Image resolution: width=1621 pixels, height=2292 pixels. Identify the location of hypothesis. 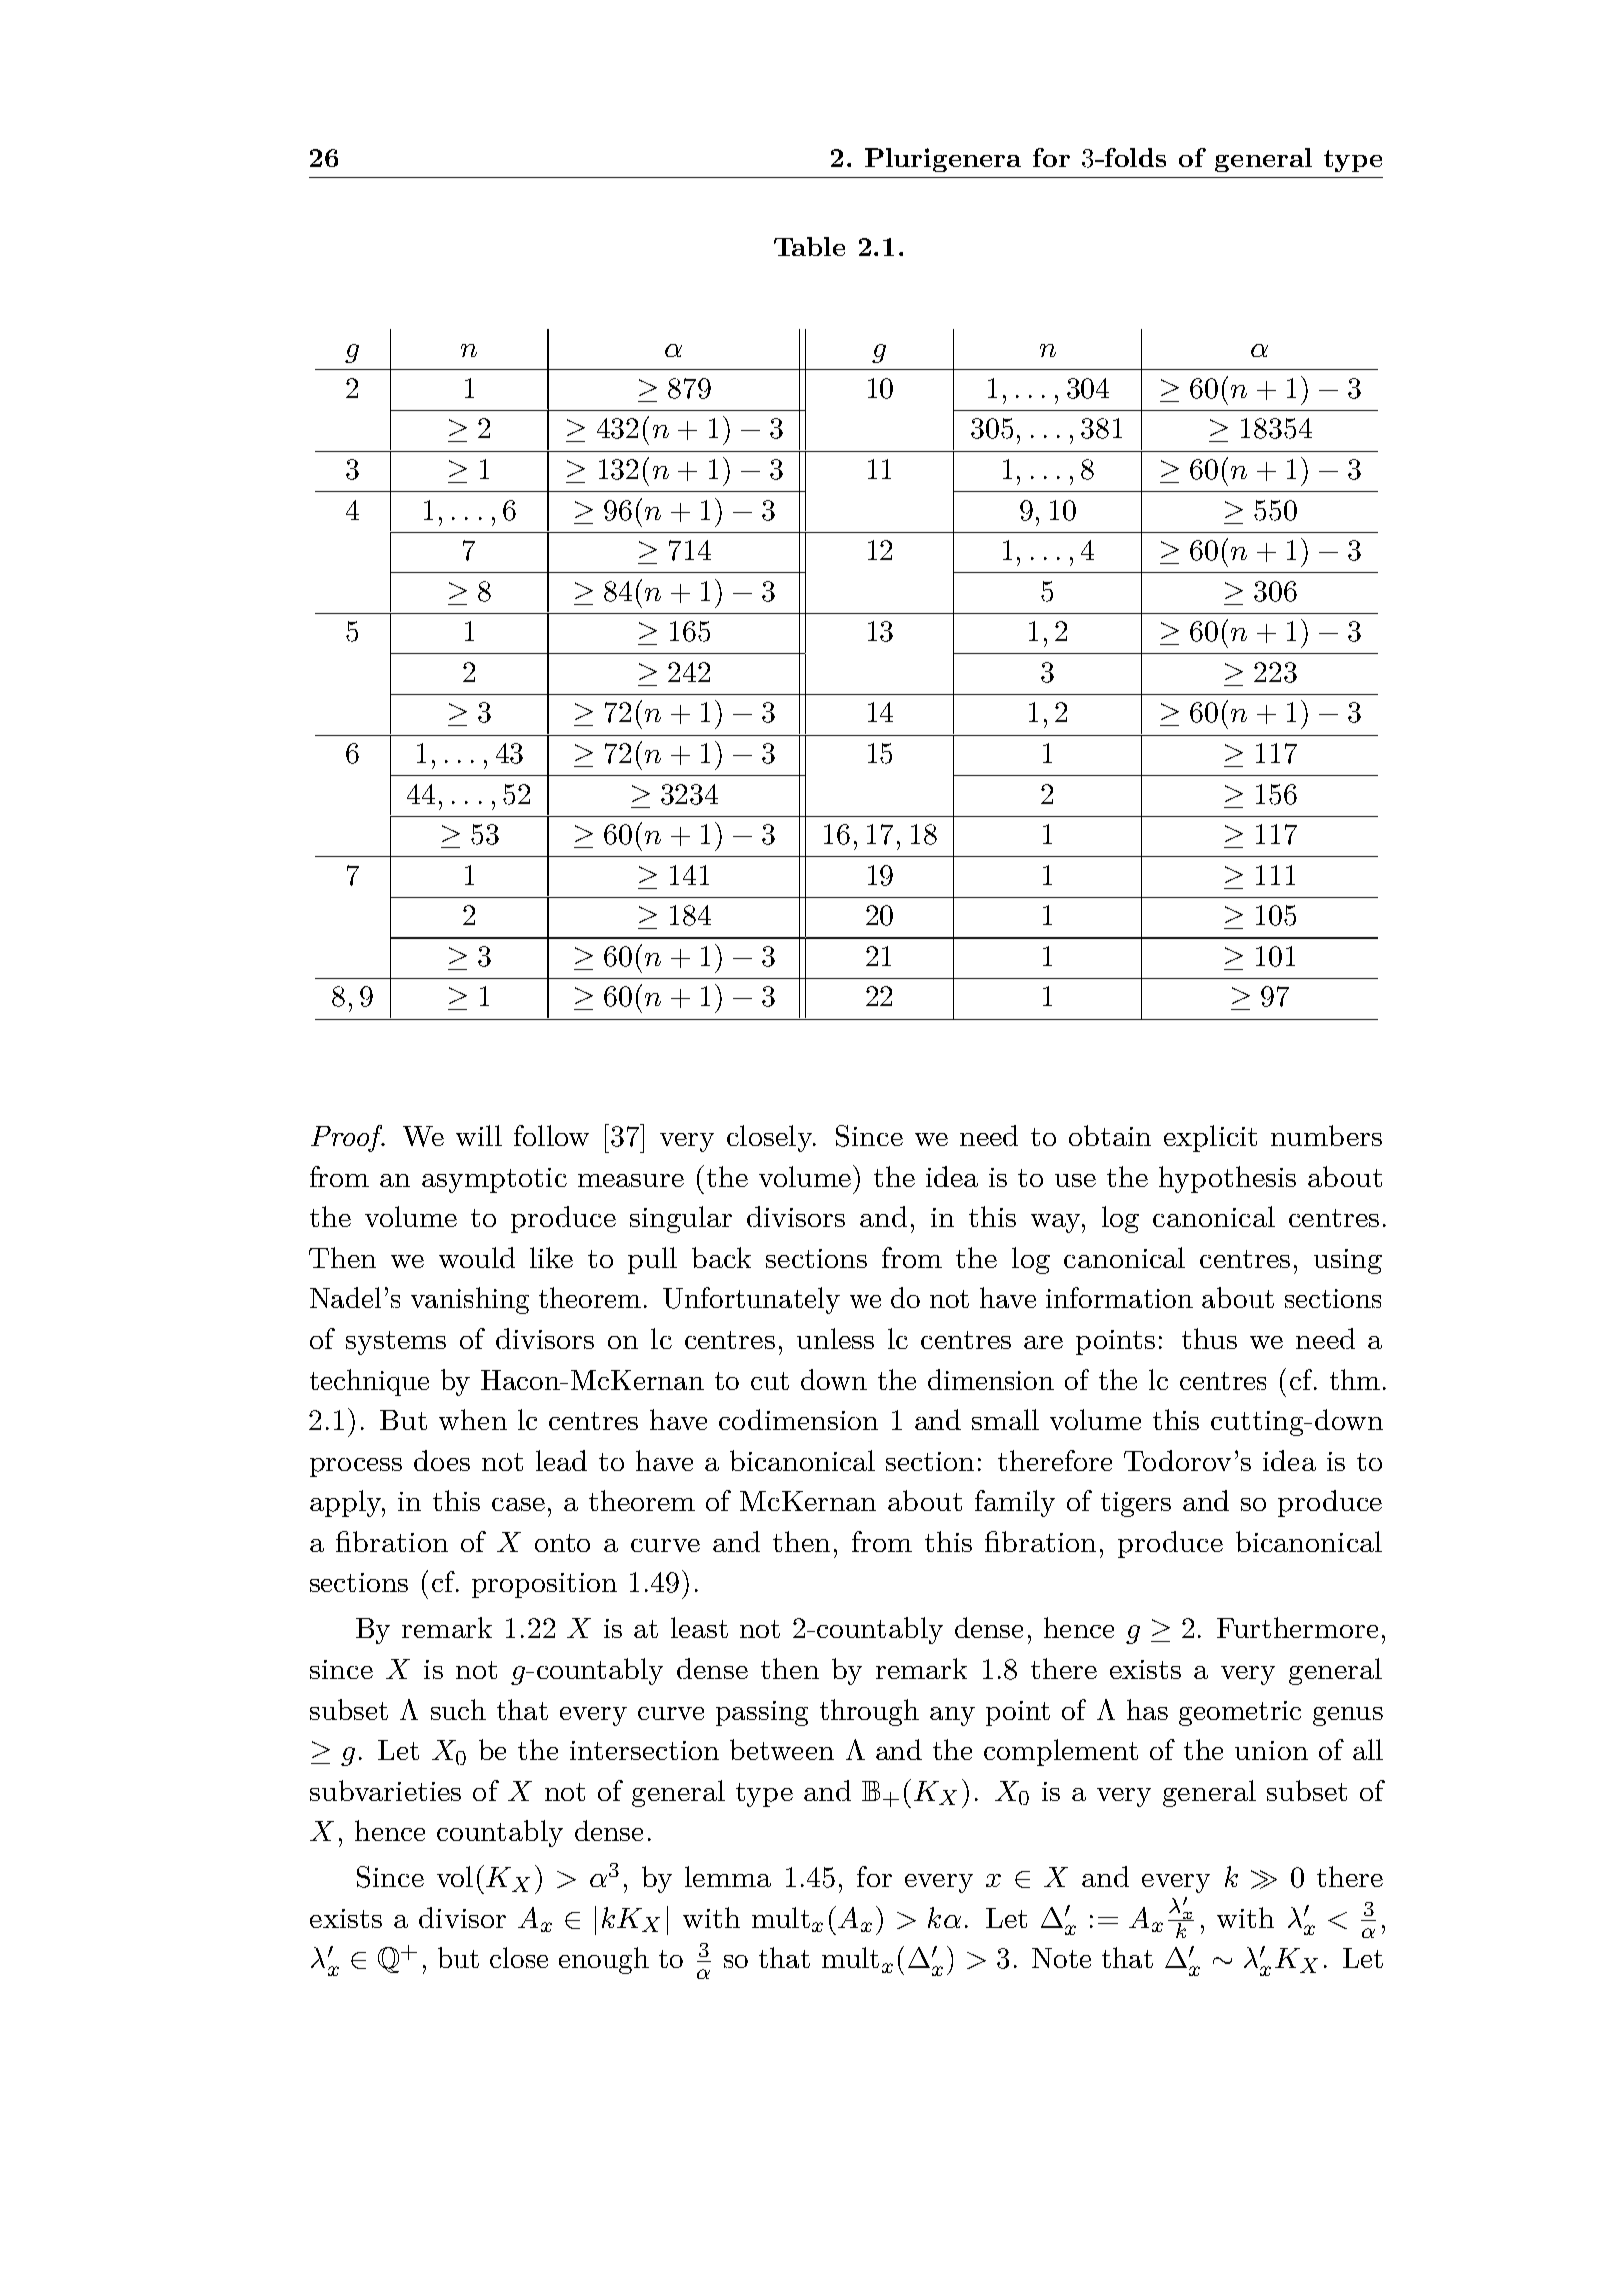
(1227, 1179).
